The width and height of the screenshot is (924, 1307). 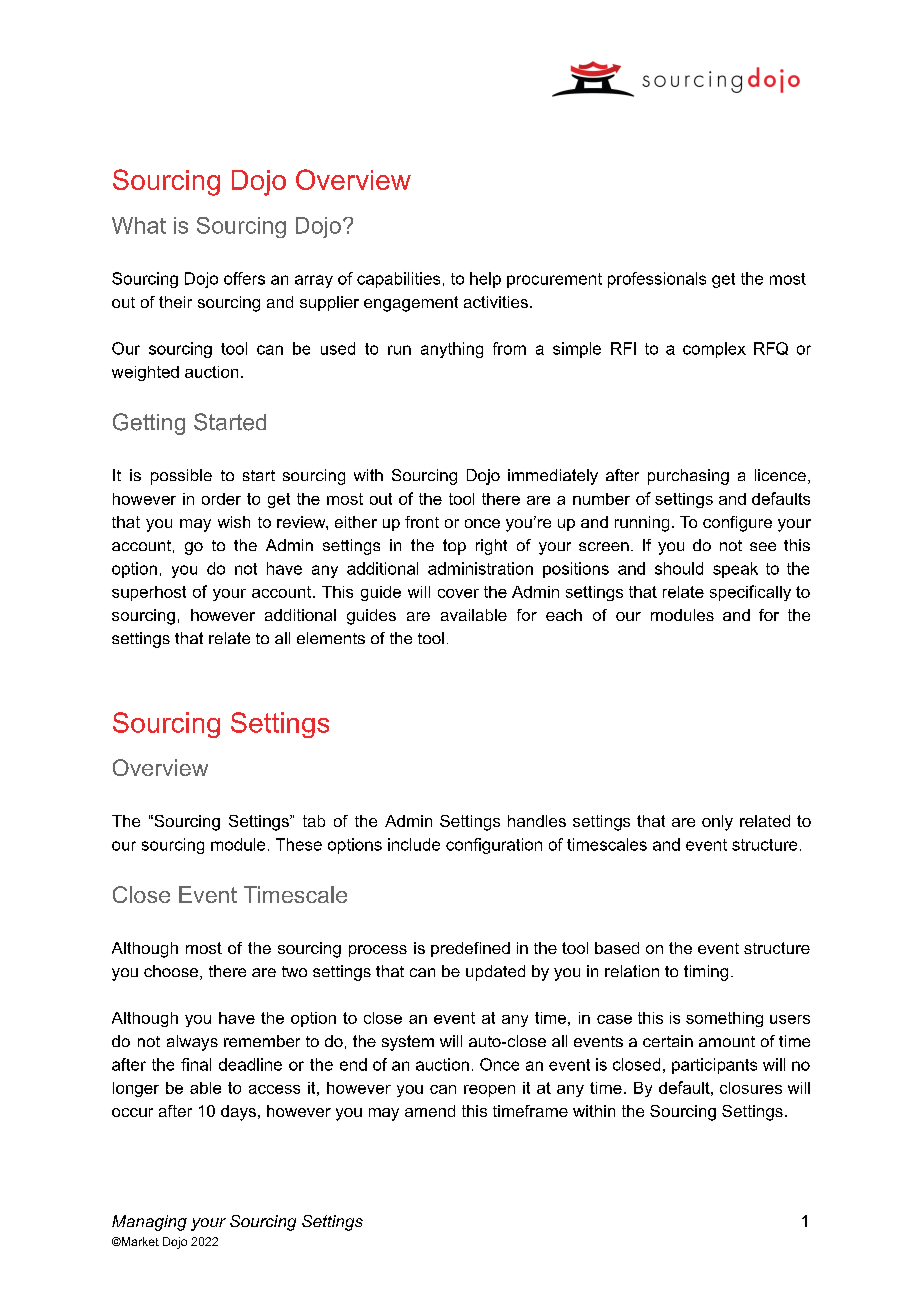 What do you see at coordinates (657, 280) in the screenshot?
I see `professionals` at bounding box center [657, 280].
